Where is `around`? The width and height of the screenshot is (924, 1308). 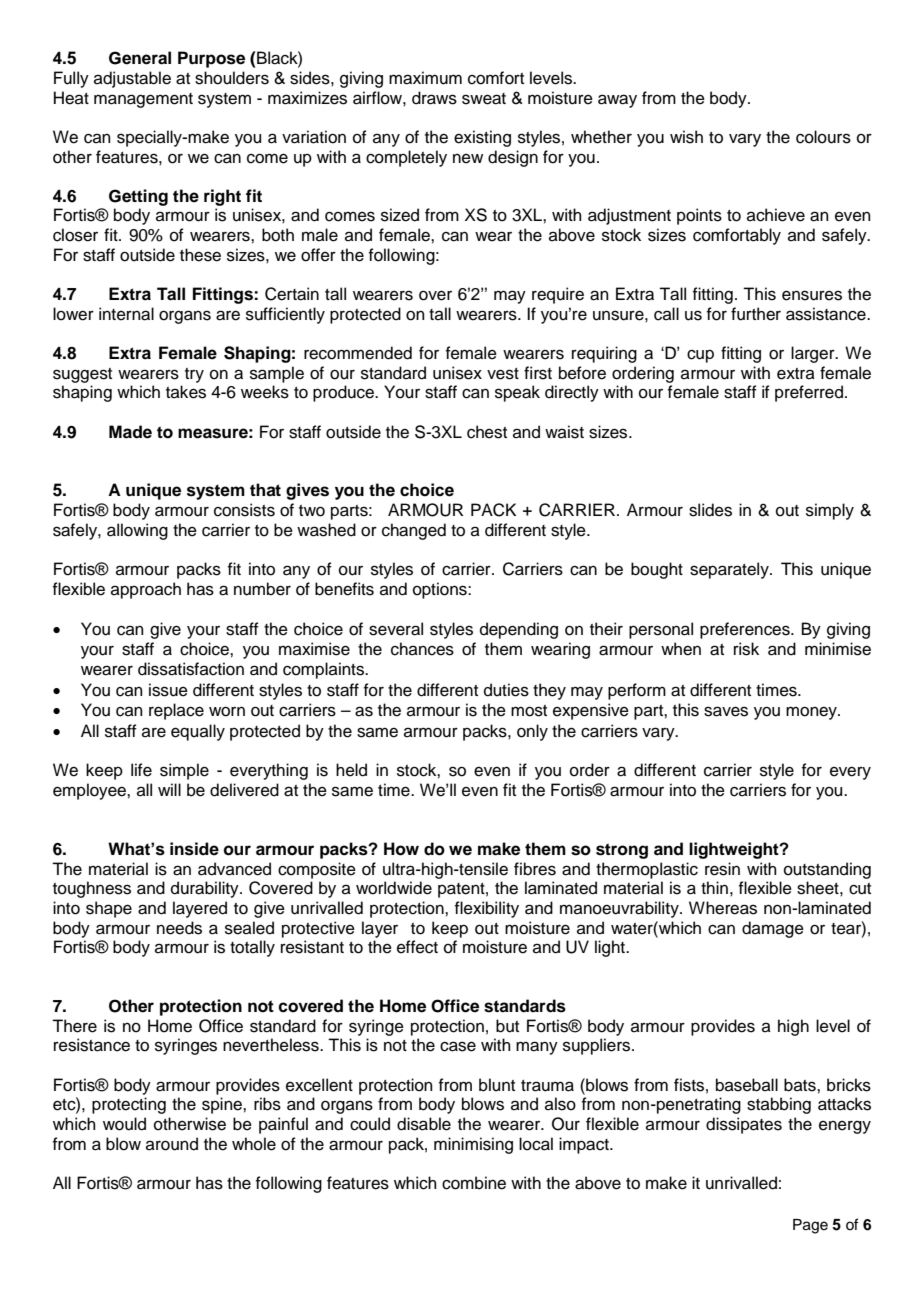 around is located at coordinates (172, 1144).
